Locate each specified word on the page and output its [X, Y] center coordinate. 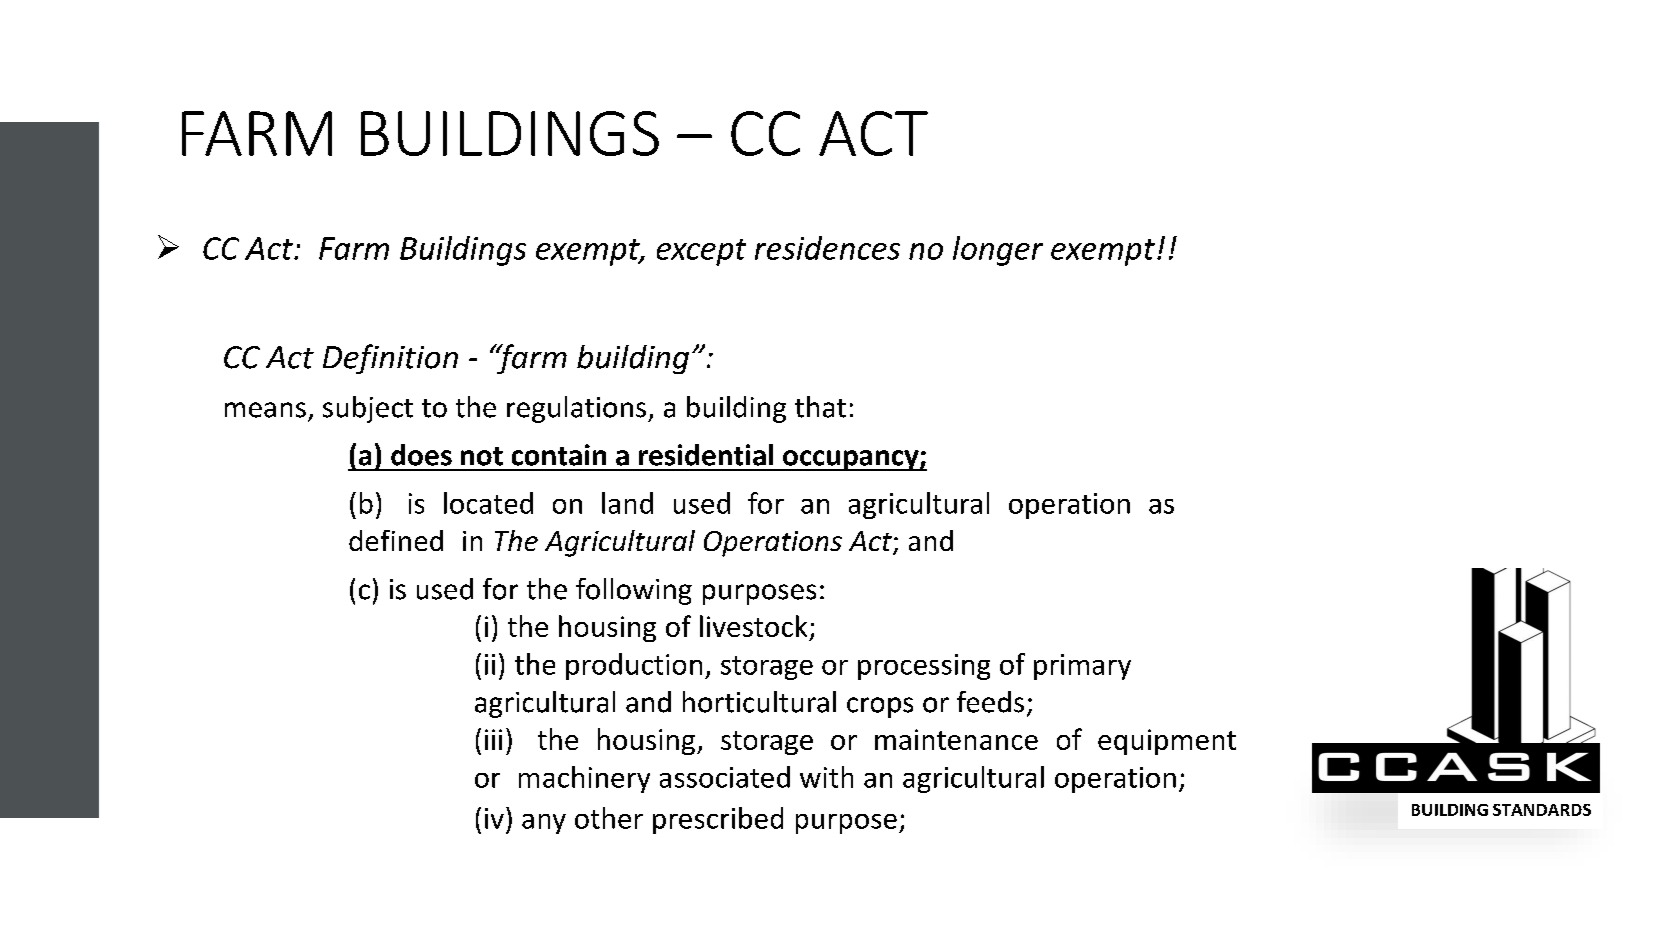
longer [998, 251]
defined [396, 540]
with [826, 777]
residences [827, 248]
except [701, 252]
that [820, 407]
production [634, 666]
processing [924, 667]
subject [368, 409]
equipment [1167, 742]
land [627, 503]
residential [706, 455]
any [544, 824]
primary [1082, 667]
